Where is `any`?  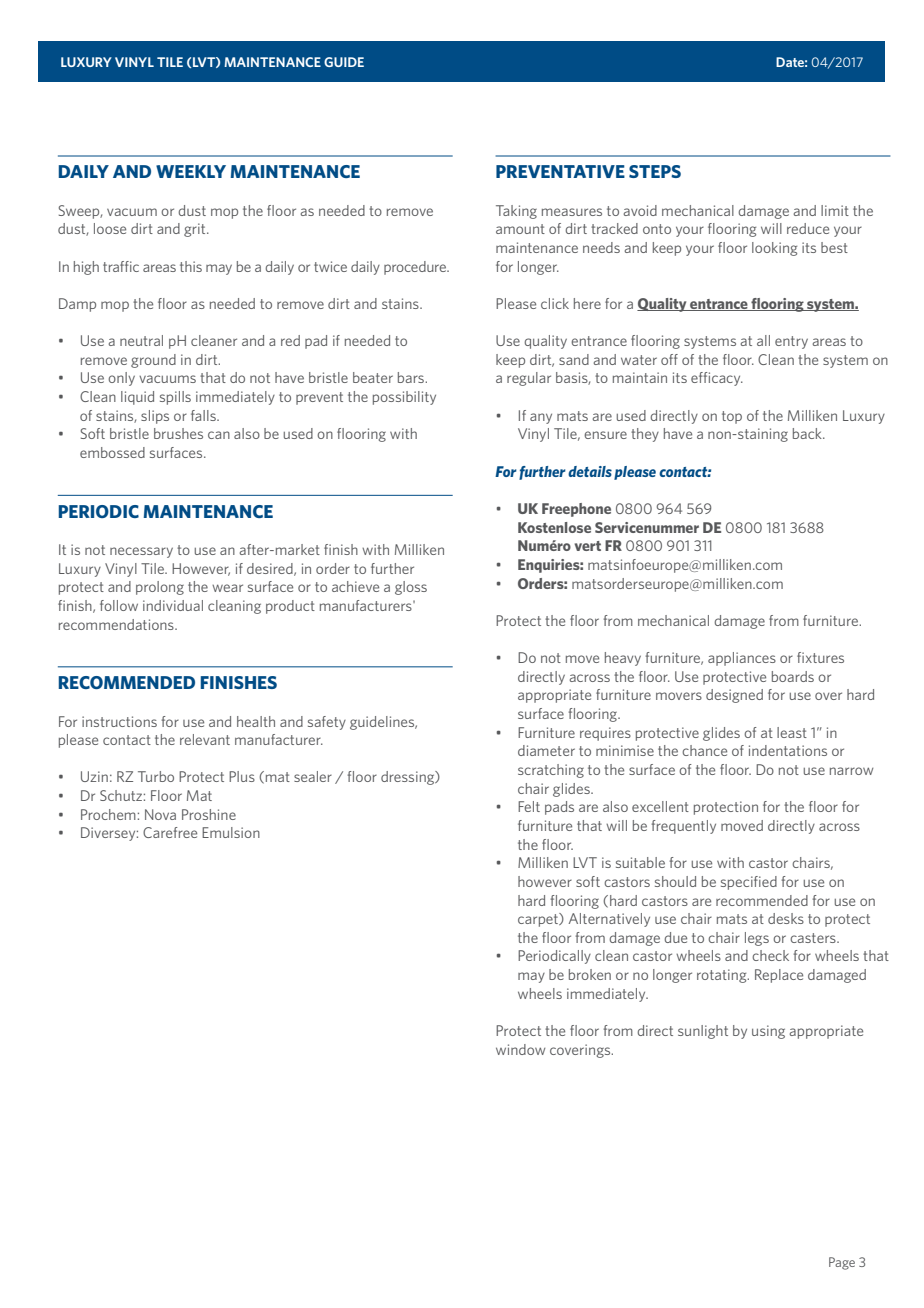
any is located at coordinates (541, 418).
